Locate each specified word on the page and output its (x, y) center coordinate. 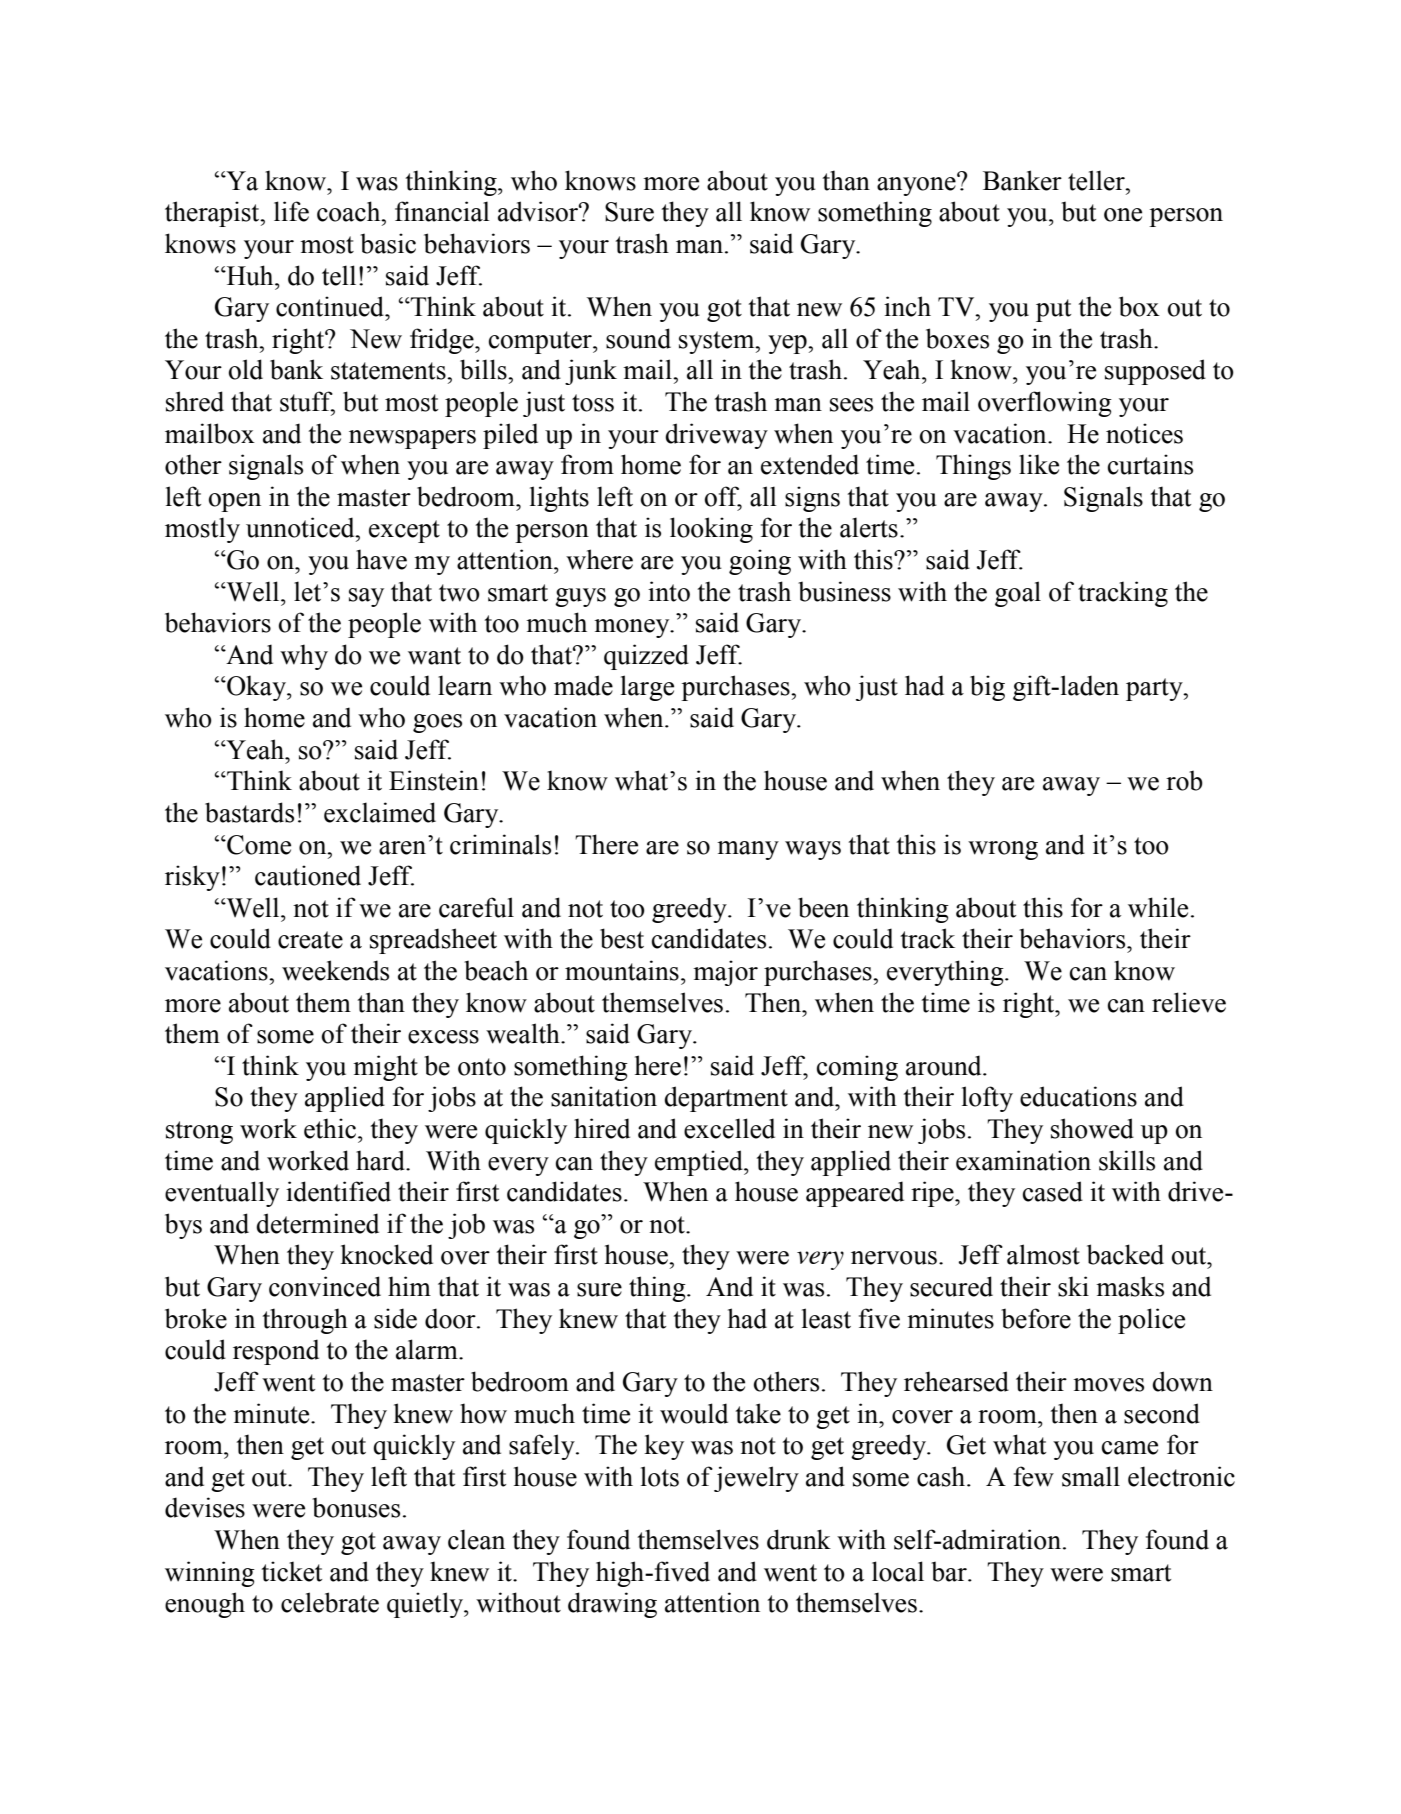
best (622, 938)
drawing (612, 1605)
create (310, 940)
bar (950, 1571)
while (1158, 907)
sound (638, 338)
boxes (957, 338)
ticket (292, 1571)
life (291, 211)
